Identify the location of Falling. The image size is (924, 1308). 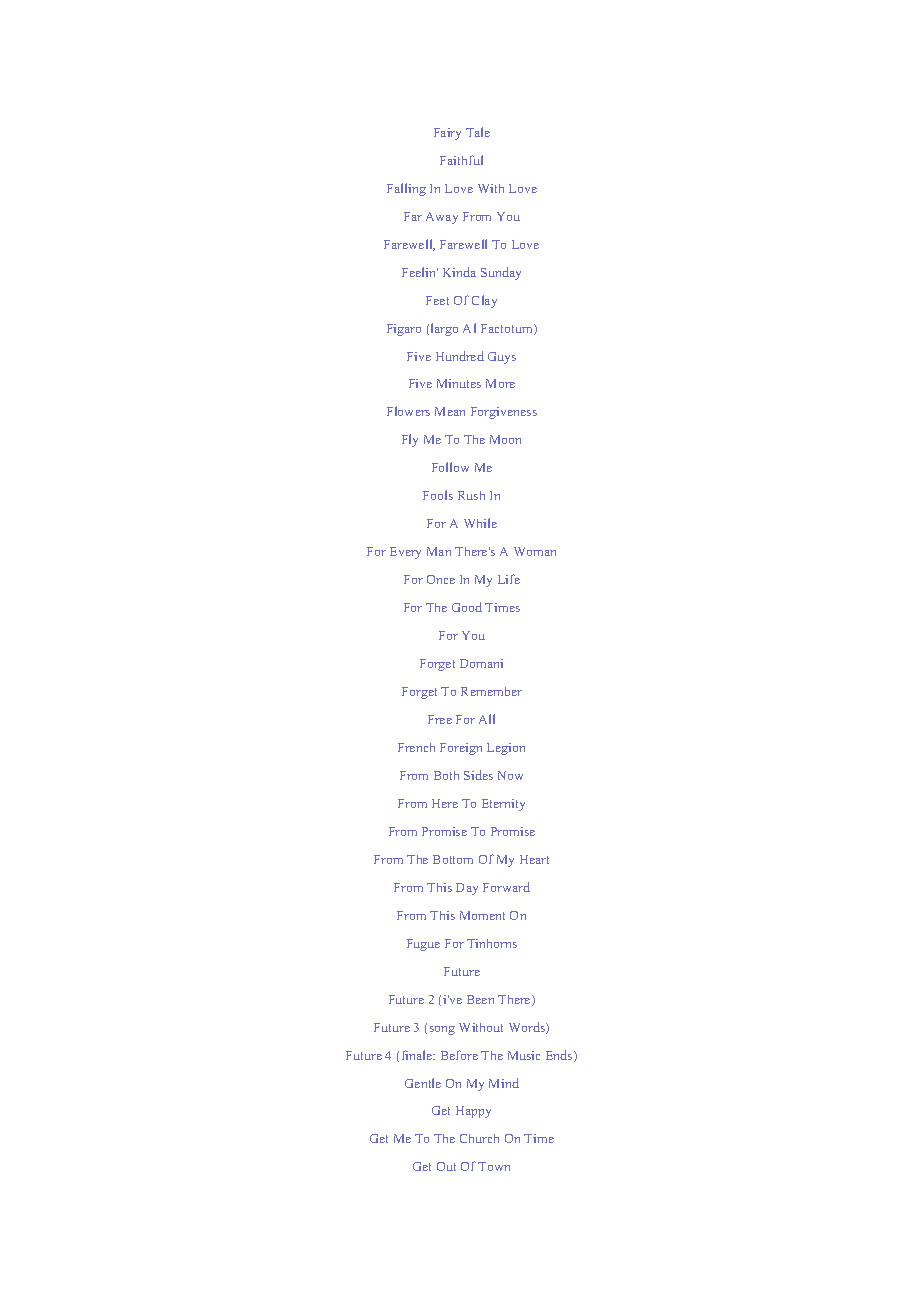
(406, 189).
